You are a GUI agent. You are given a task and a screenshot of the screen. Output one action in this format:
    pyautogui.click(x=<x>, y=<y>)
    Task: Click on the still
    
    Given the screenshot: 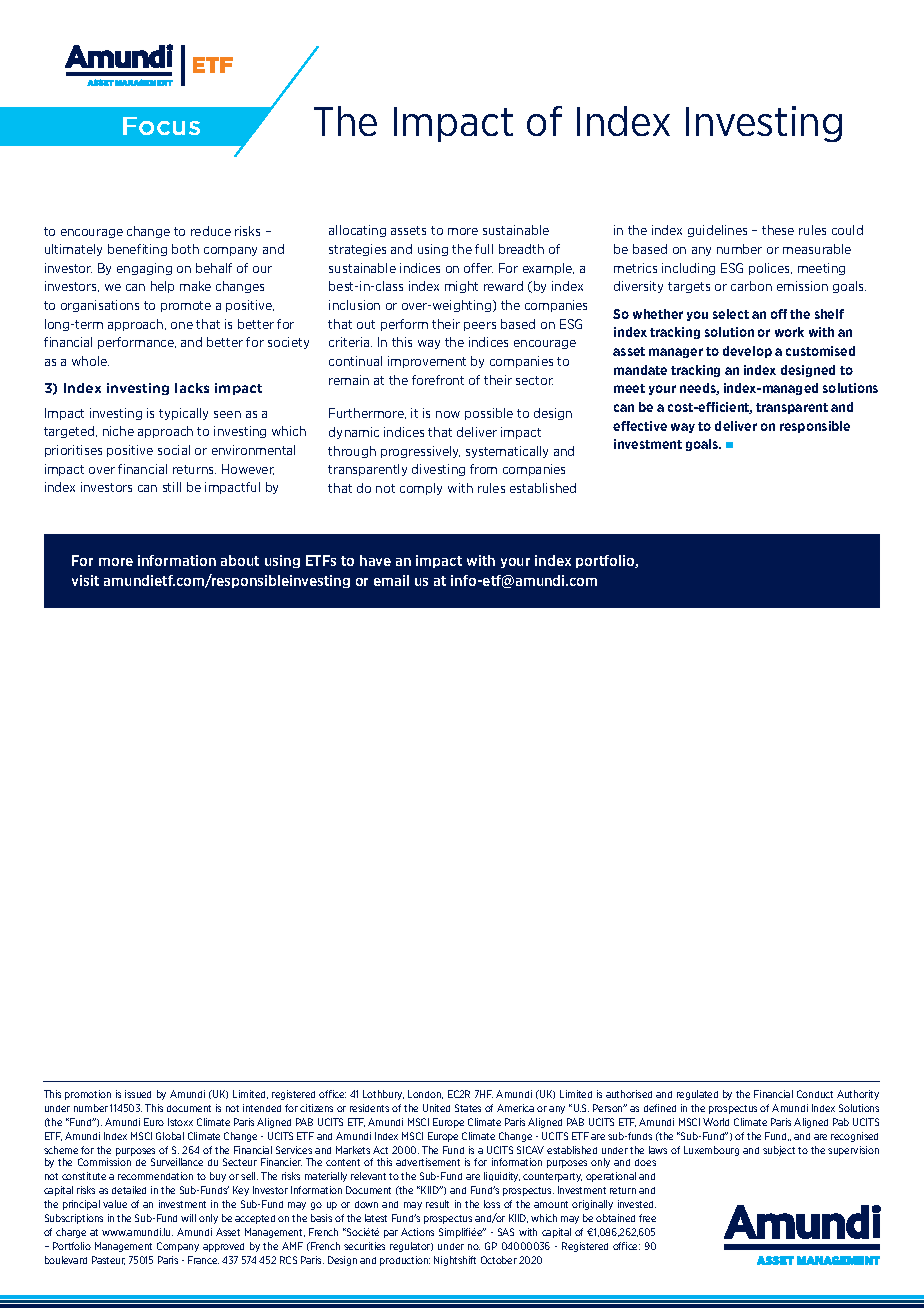 What is the action you would take?
    pyautogui.click(x=172, y=487)
